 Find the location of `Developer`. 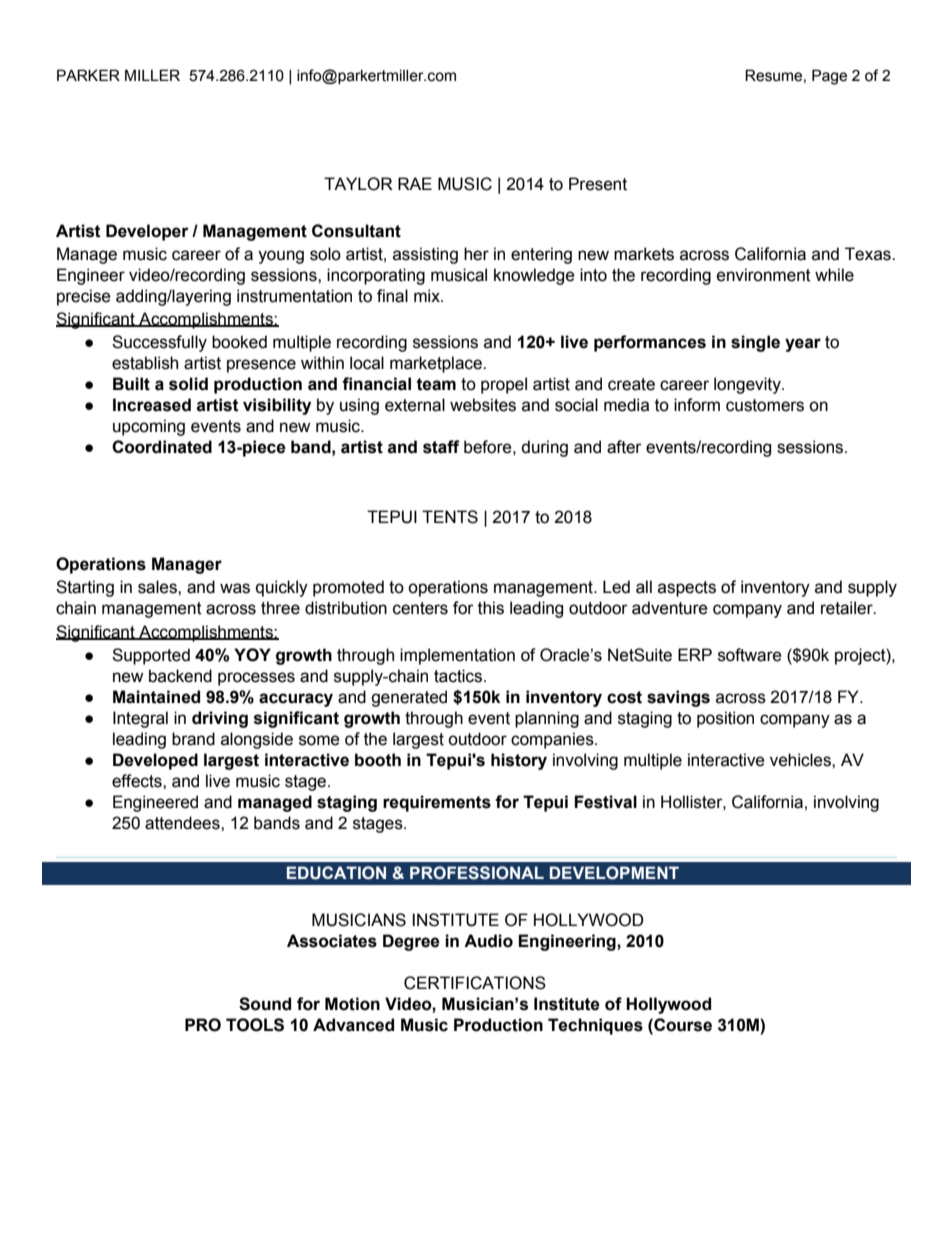

Developer is located at coordinates (147, 232).
